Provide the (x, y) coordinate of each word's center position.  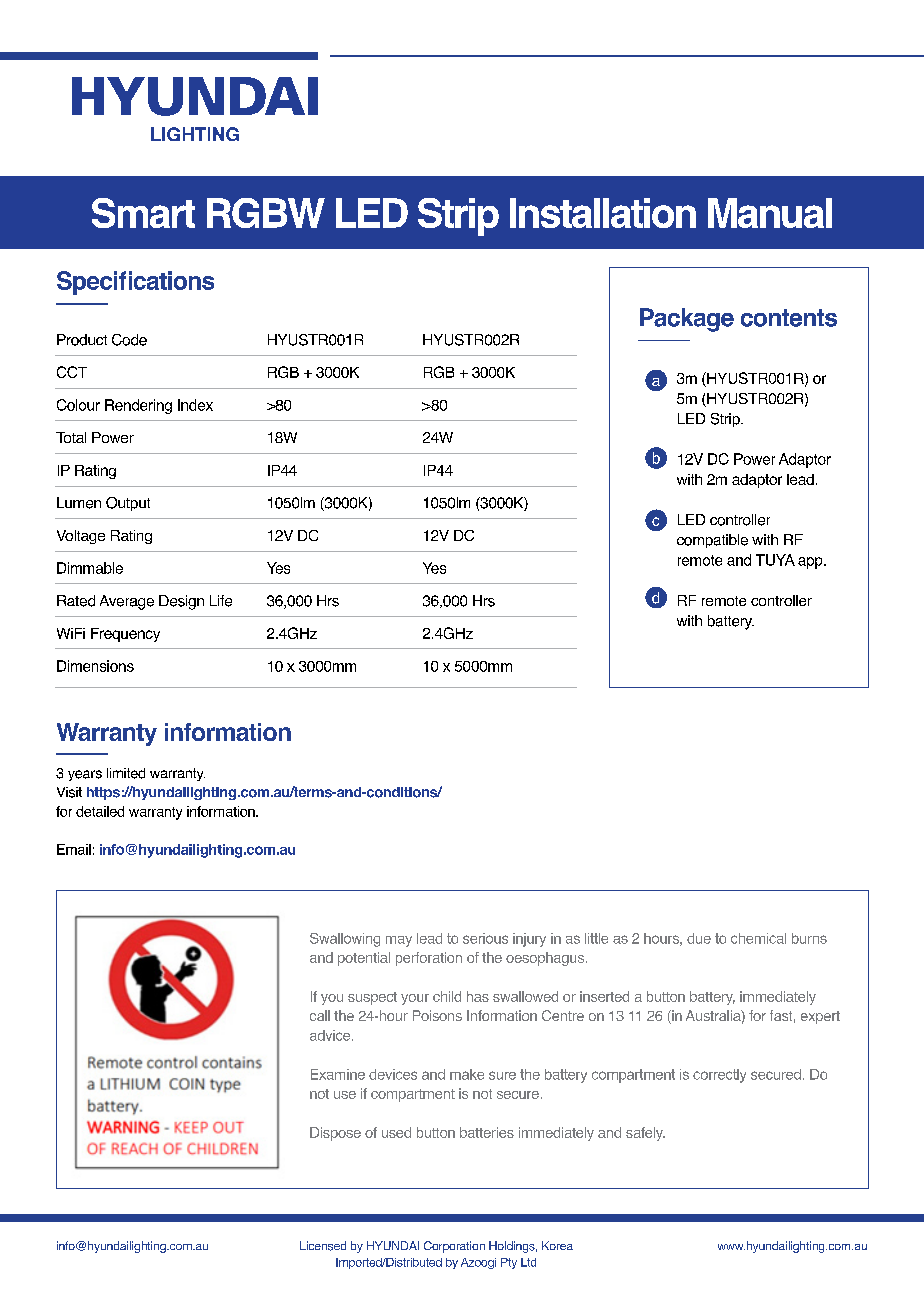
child (447, 996)
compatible (712, 541)
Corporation (454, 1247)
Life (221, 601)
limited (126, 773)
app (811, 563)
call (320, 1015)
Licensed (323, 1246)
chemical (758, 938)
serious (485, 938)
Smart (143, 213)
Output (128, 504)
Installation (603, 213)
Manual (770, 213)
